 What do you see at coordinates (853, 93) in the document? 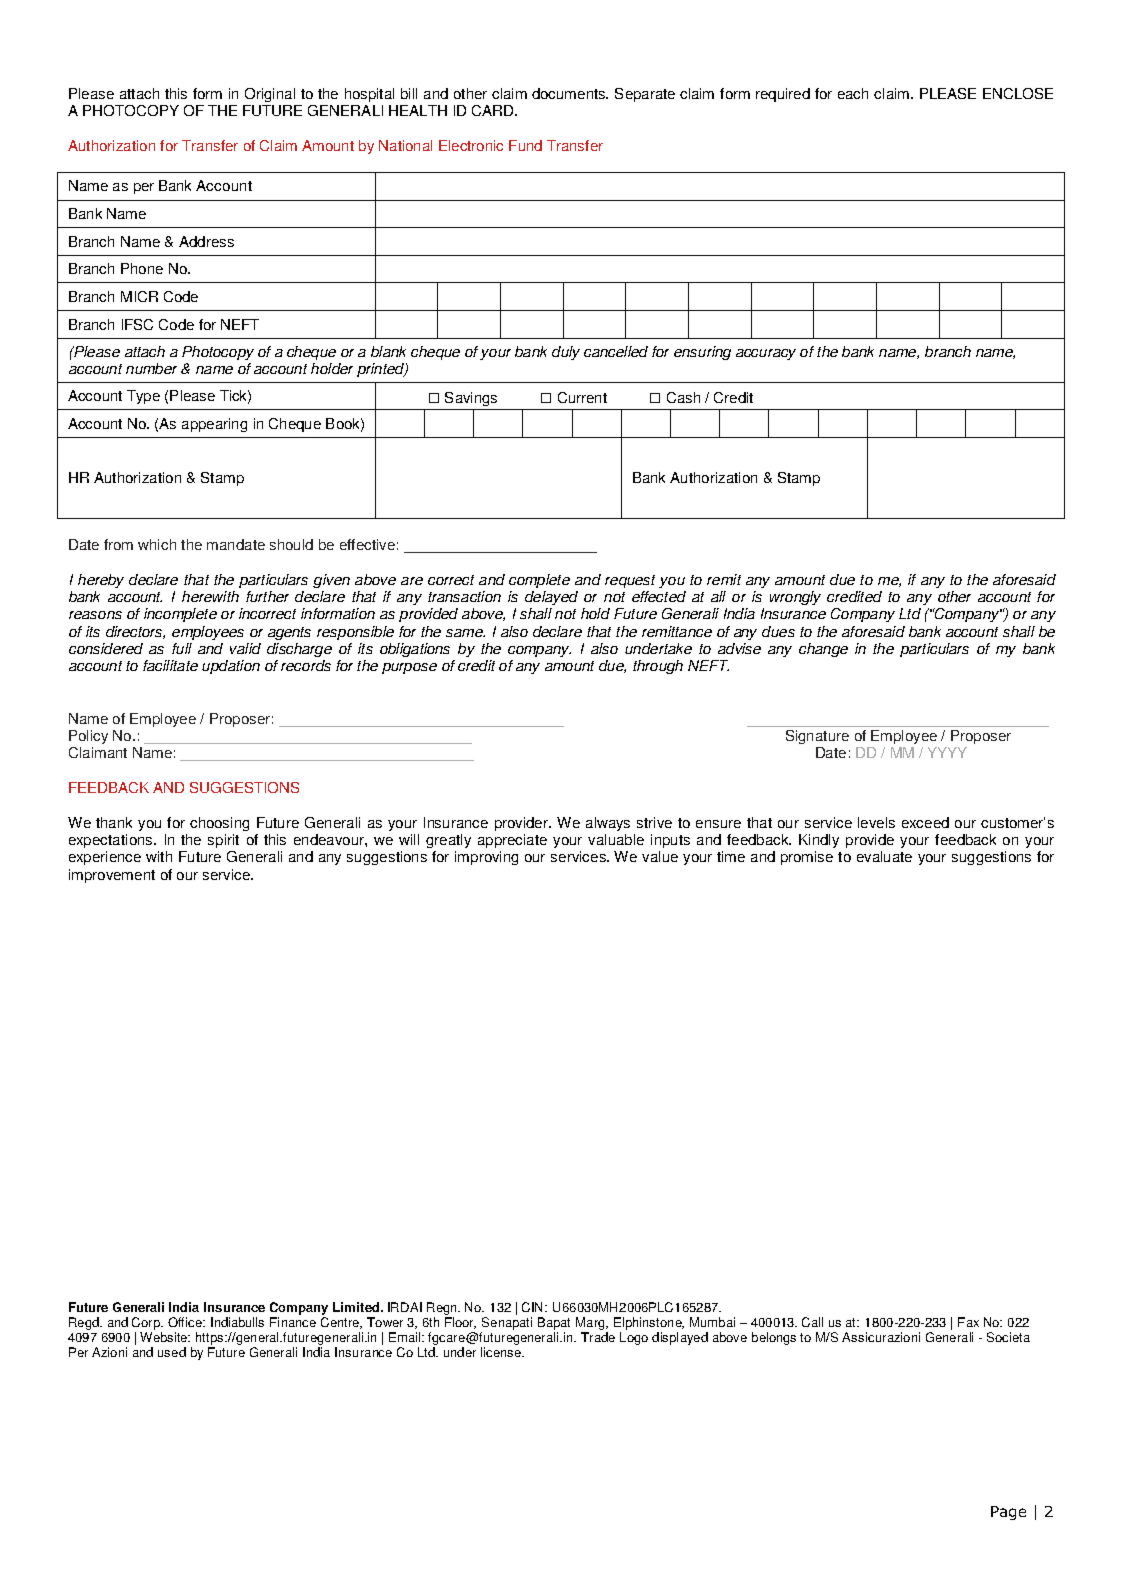
I see `each` at bounding box center [853, 93].
